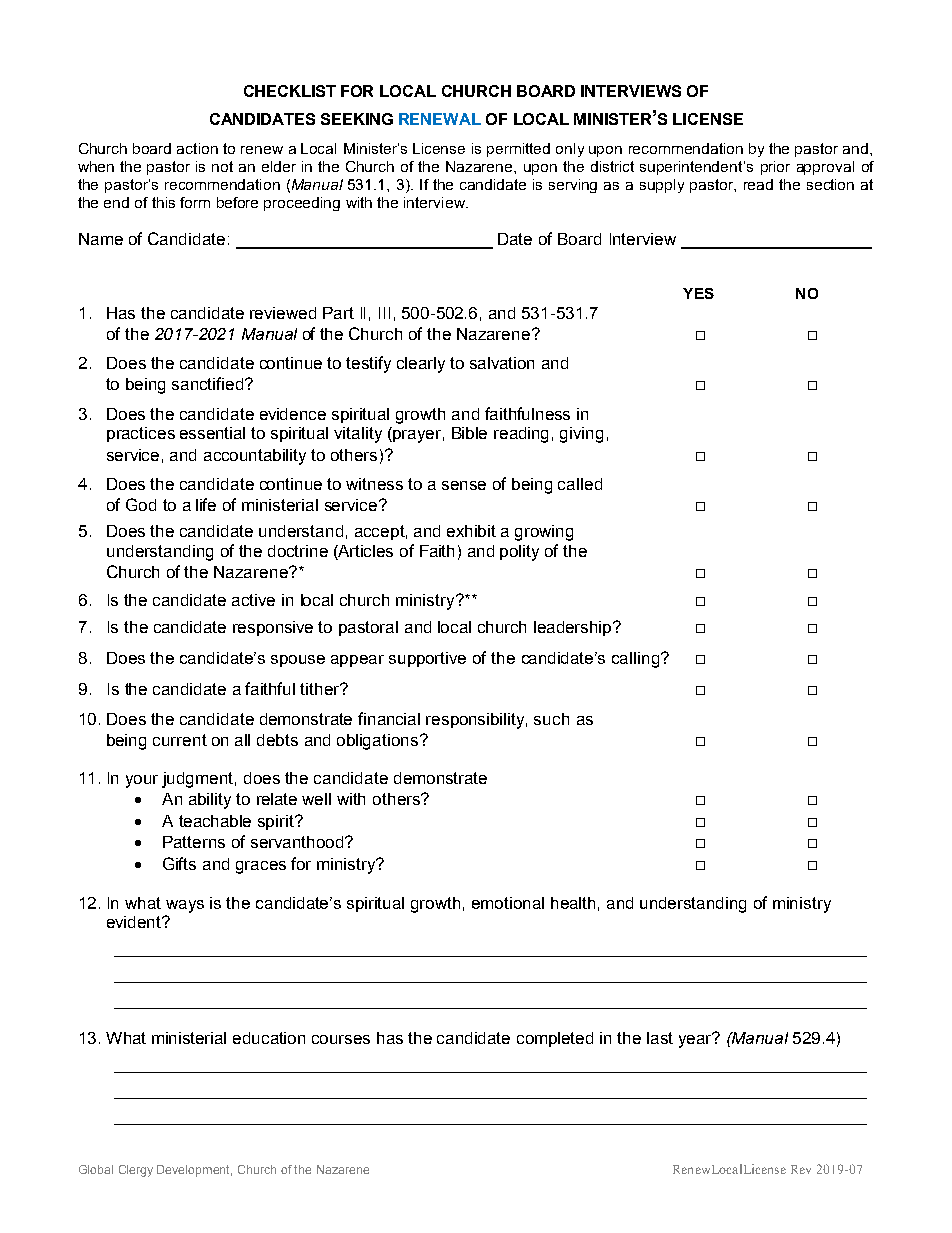 Image resolution: width=952 pixels, height=1233 pixels. What do you see at coordinates (179, 863) in the page?
I see `Gifts` at bounding box center [179, 863].
